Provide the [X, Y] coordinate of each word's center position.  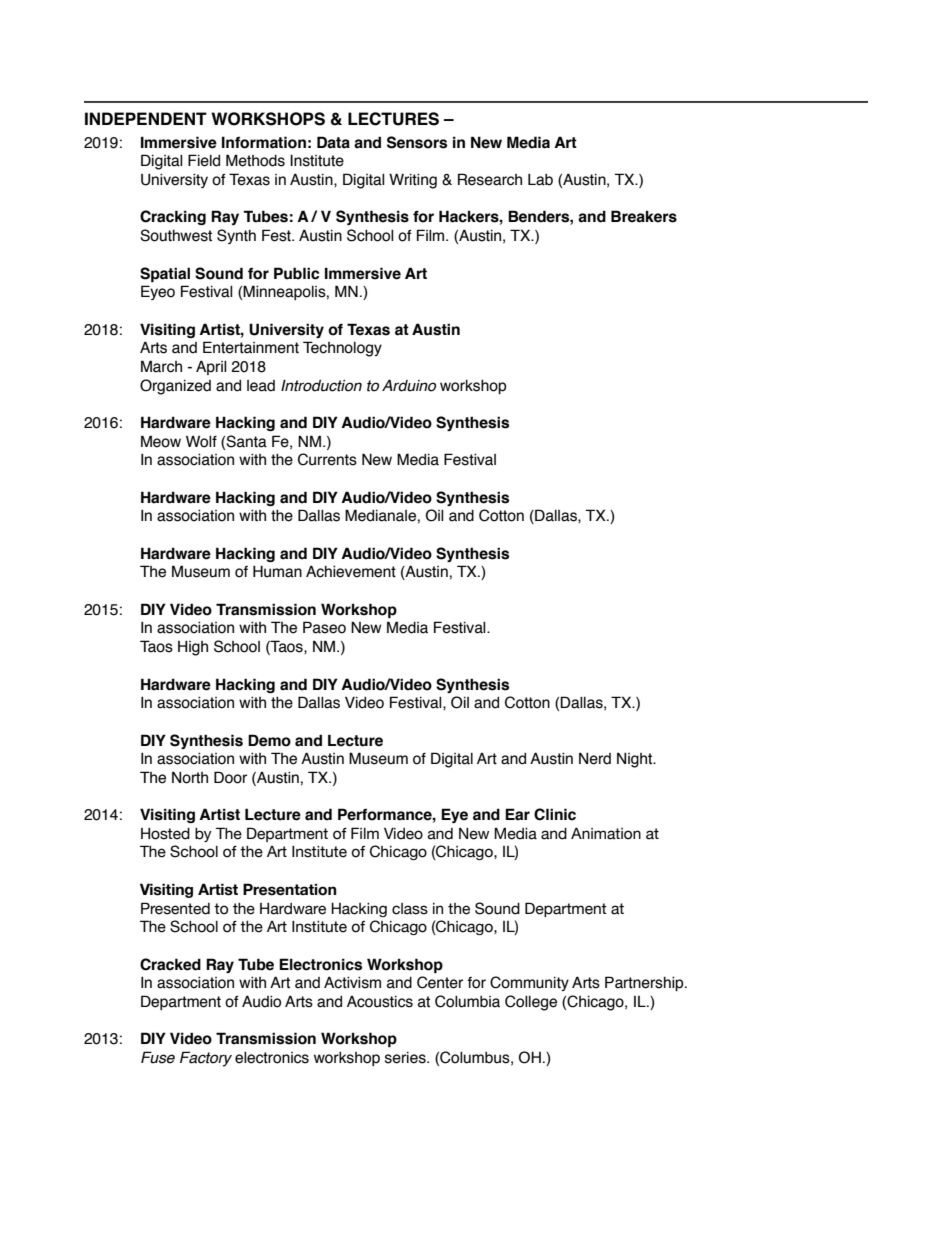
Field [204, 160]
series [406, 1058]
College [531, 1003]
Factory [206, 1059]
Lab [540, 179]
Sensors [417, 142]
